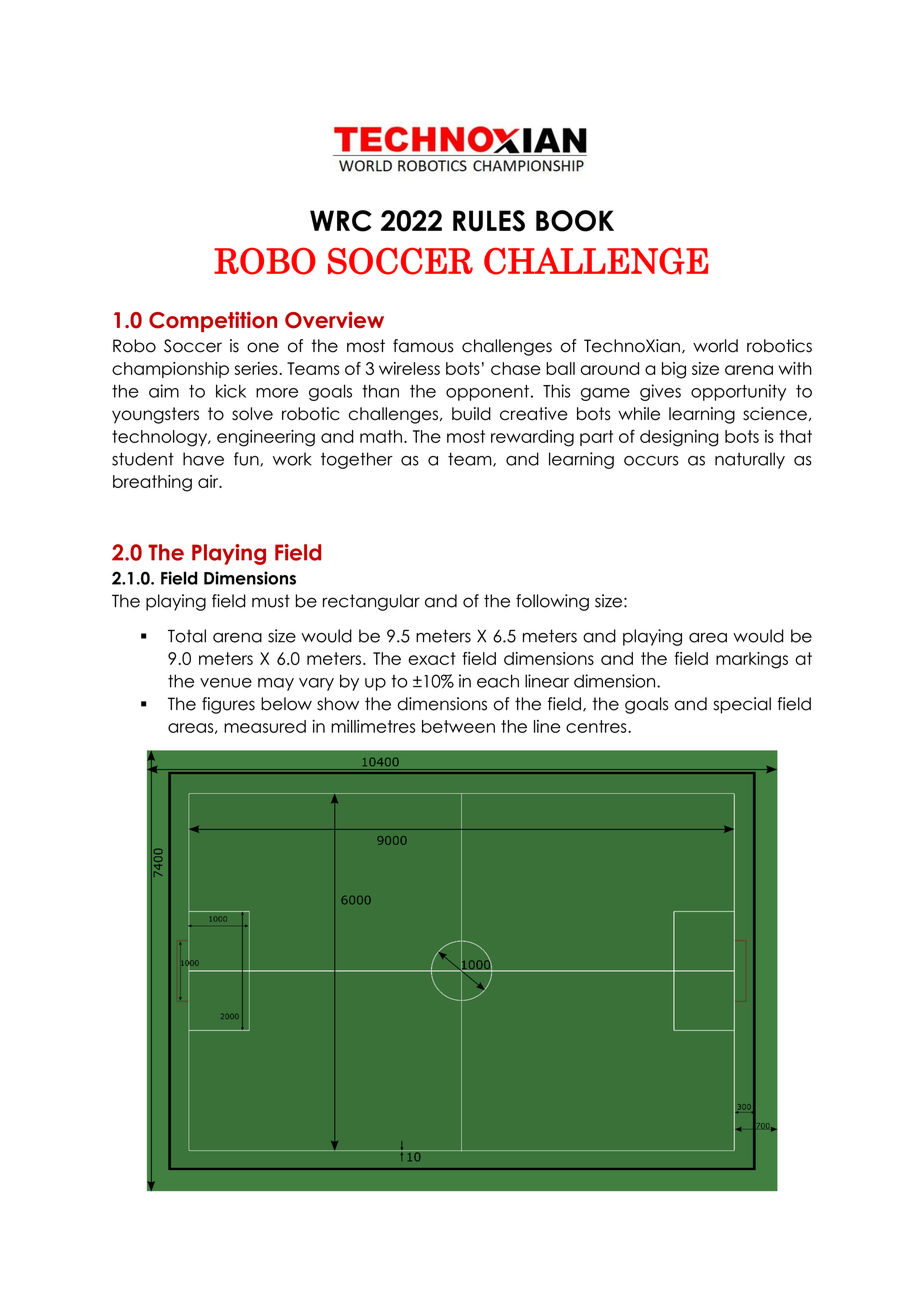 This document has width=924, height=1308. Describe the element at coordinates (552, 602) in the document. I see `following` at that location.
